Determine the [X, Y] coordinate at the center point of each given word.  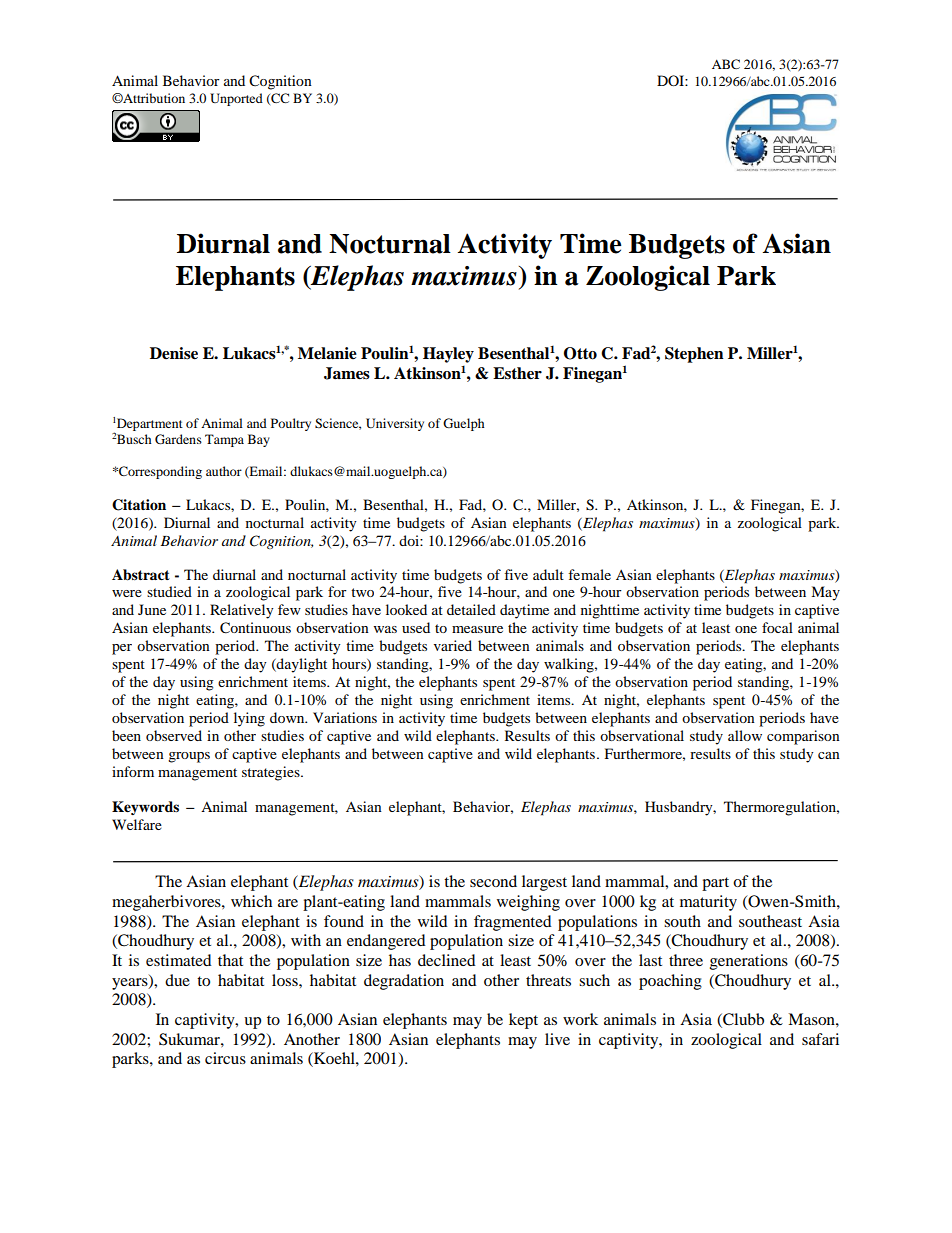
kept [523, 1021]
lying [249, 719]
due [177, 980]
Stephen [694, 355]
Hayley [448, 355]
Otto [580, 353]
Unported [236, 99]
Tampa [224, 440]
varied [453, 645]
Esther [517, 373]
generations [749, 962]
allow [745, 735]
